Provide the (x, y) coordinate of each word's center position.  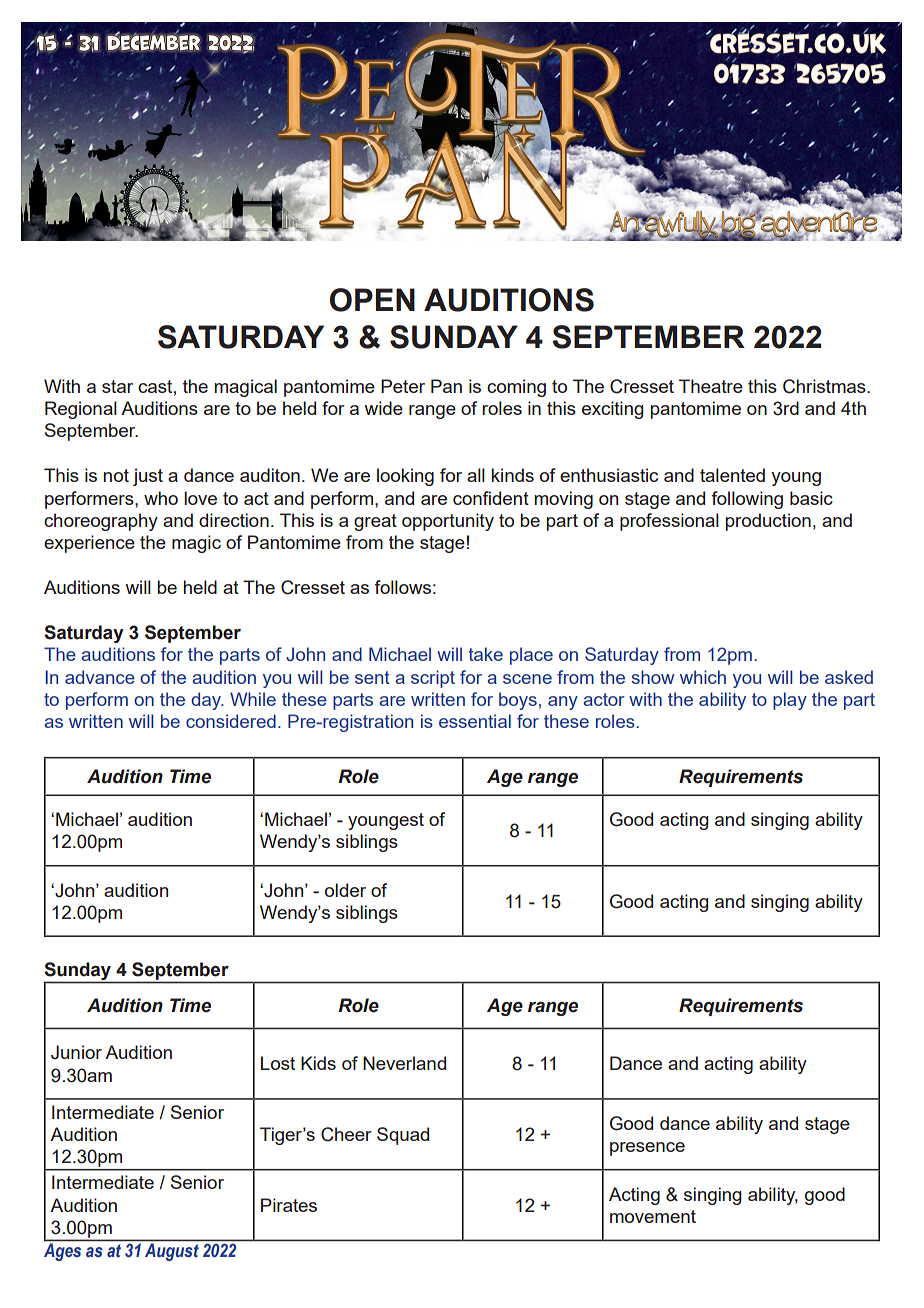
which (703, 677)
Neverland (404, 1063)
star (117, 386)
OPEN (372, 300)
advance (100, 677)
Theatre (711, 386)
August (172, 1252)
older (345, 890)
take (485, 654)
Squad (403, 1136)
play (790, 701)
